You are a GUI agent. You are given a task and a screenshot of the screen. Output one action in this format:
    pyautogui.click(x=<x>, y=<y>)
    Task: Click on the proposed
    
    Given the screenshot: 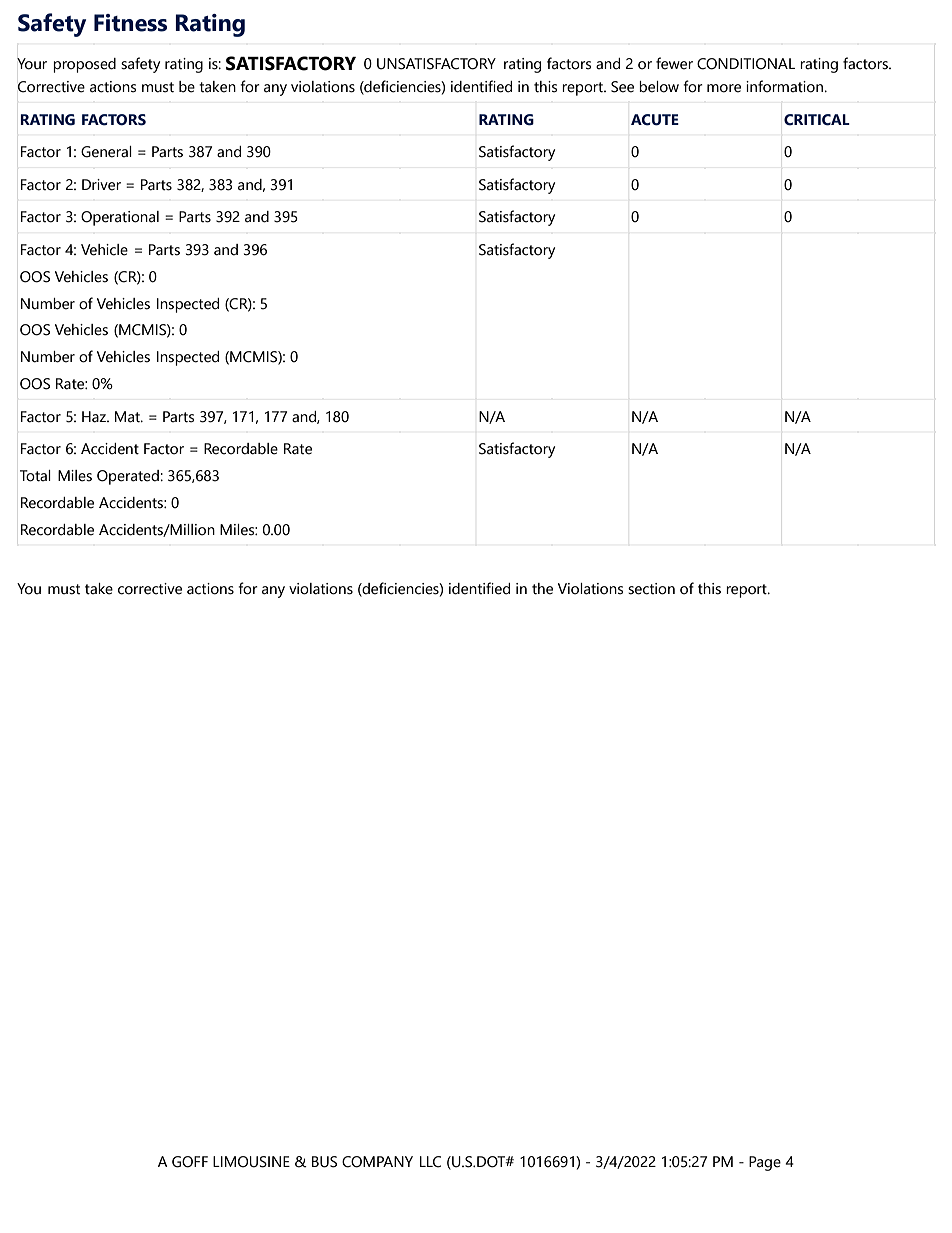 What is the action you would take?
    pyautogui.click(x=84, y=65)
